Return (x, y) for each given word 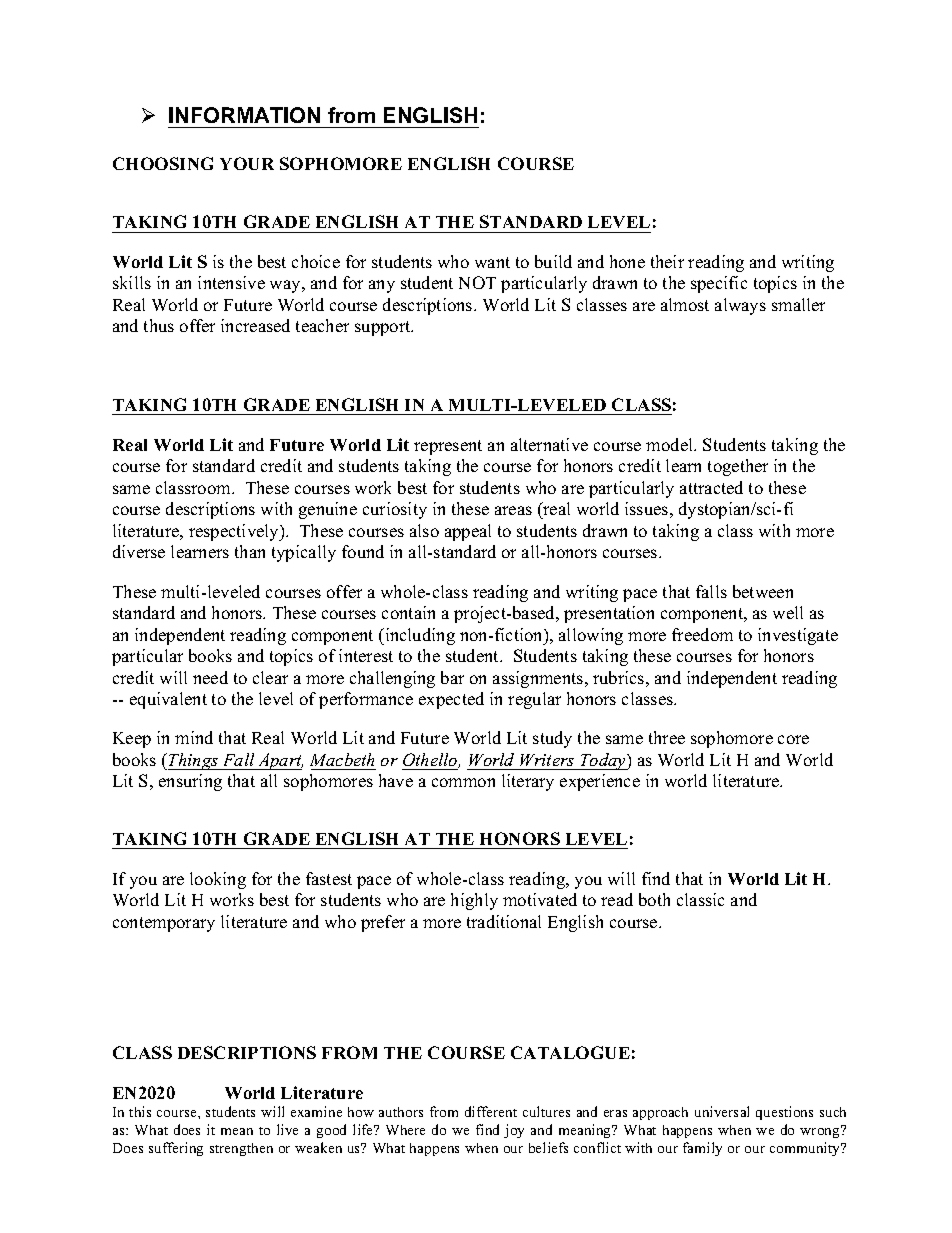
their (667, 261)
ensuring (190, 782)
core (793, 739)
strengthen (241, 1149)
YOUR (247, 163)
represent (448, 447)
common (463, 782)
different (491, 1111)
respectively (235, 532)
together (738, 467)
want (492, 262)
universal (722, 1111)
